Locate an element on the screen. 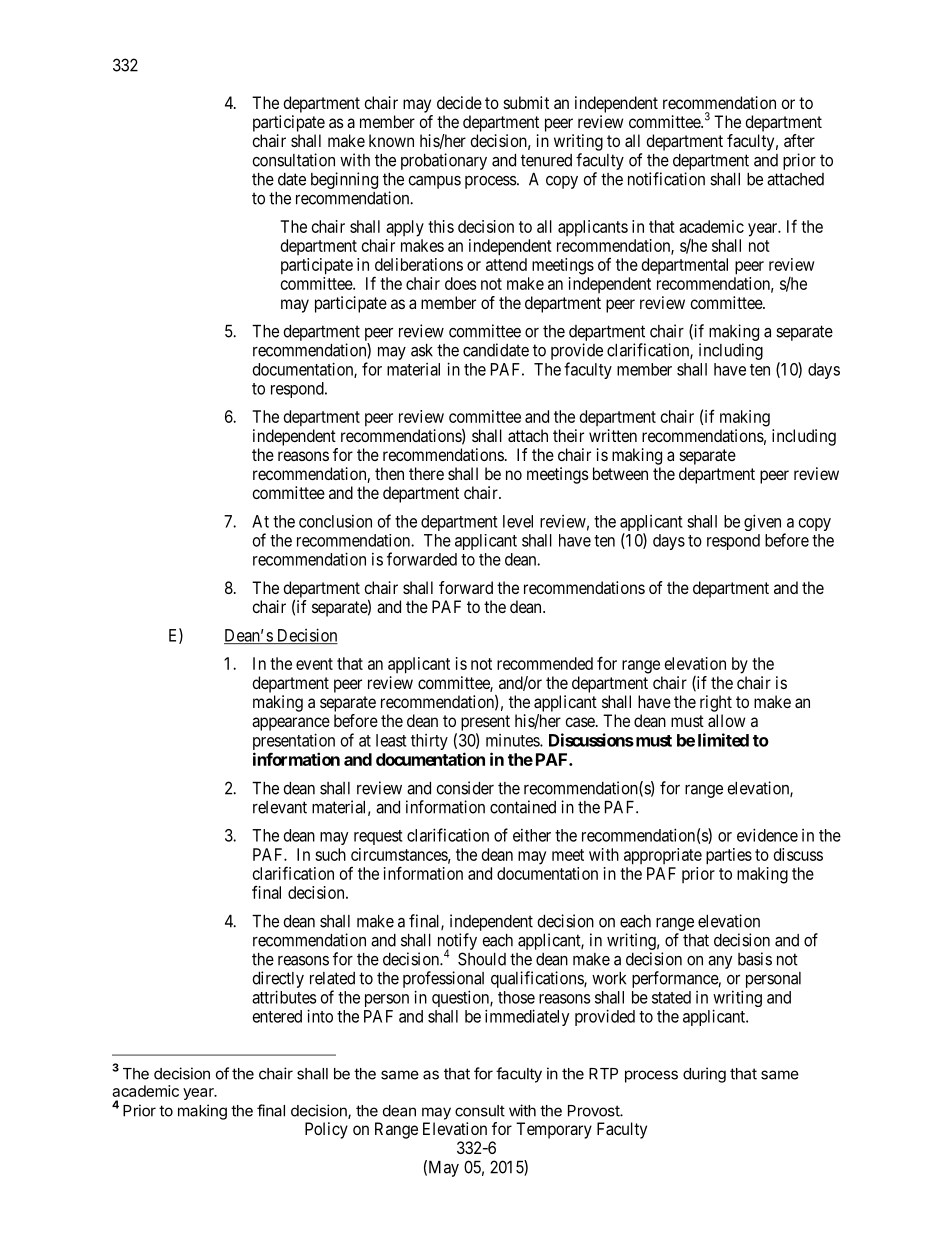 This screenshot has width=952, height=1233. Temporary is located at coordinates (554, 1130).
